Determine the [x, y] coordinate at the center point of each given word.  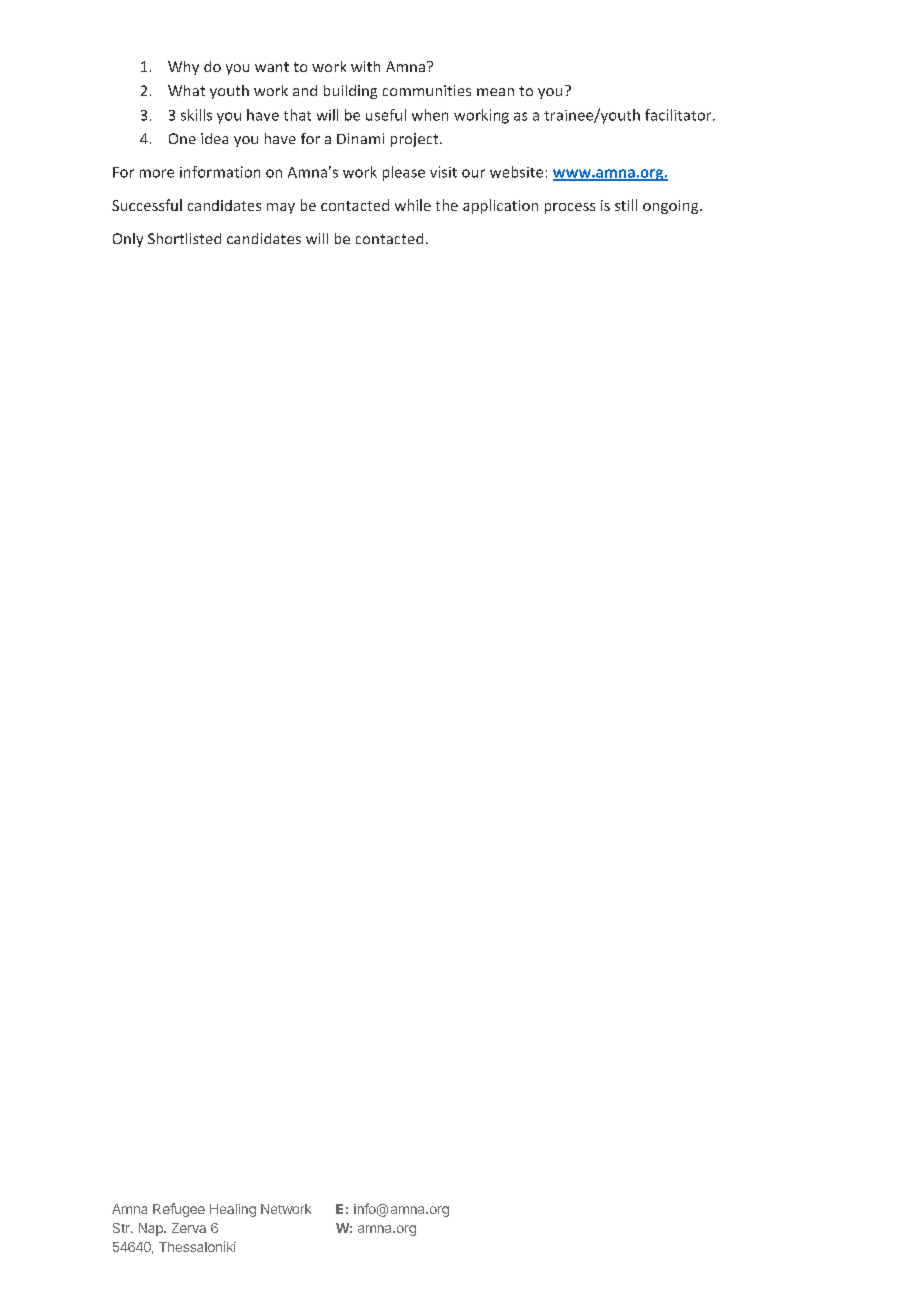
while [413, 205]
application [500, 206]
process [570, 208]
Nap [152, 1229]
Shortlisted [184, 238]
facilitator [679, 115]
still [626, 205]
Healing [233, 1210]
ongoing [672, 207]
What [186, 90]
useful [386, 115]
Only [128, 240]
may [281, 208]
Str [122, 1228]
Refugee [179, 1210]
